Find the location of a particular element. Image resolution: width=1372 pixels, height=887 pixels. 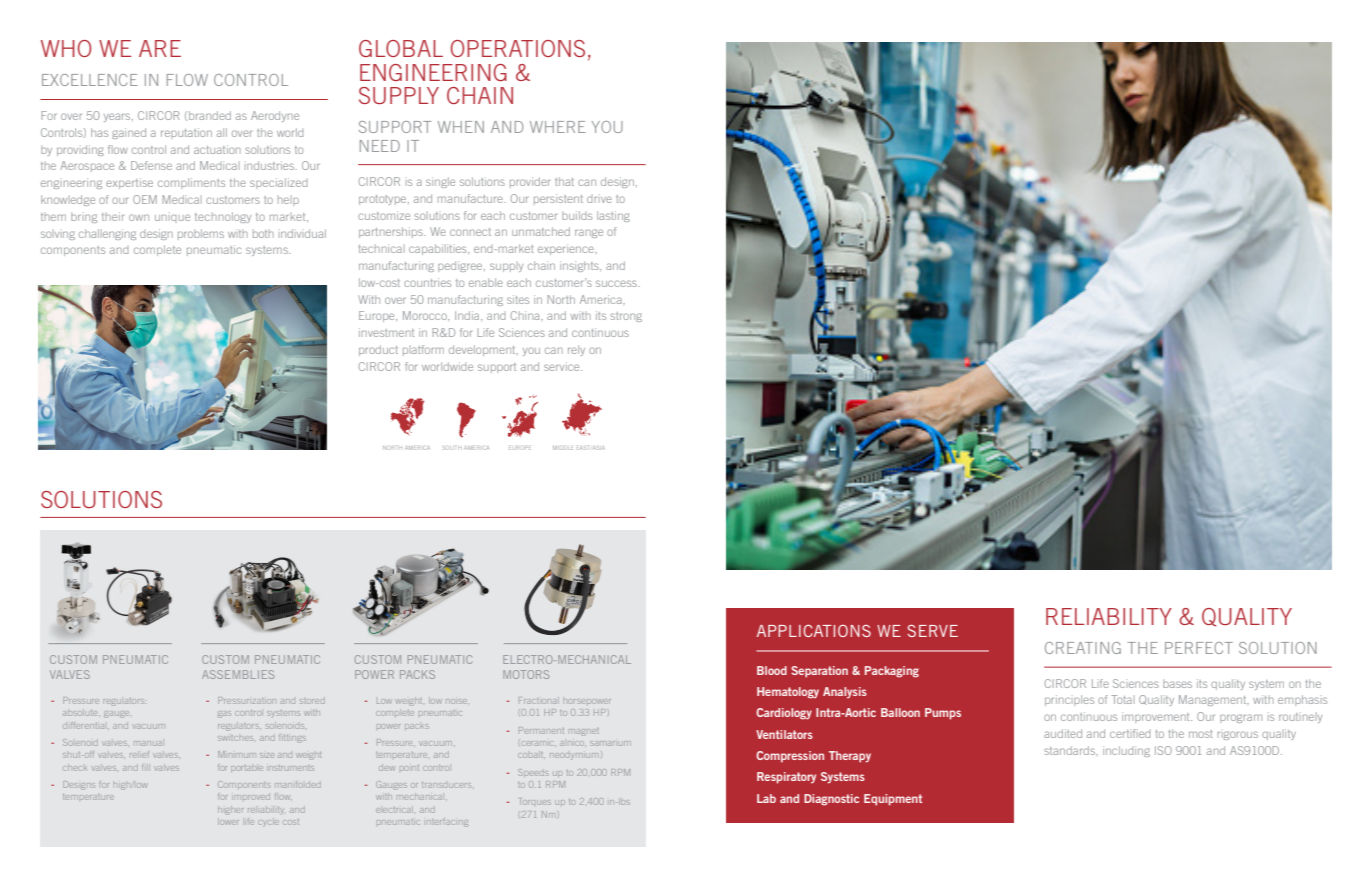

PERFECT is located at coordinates (1199, 648).
